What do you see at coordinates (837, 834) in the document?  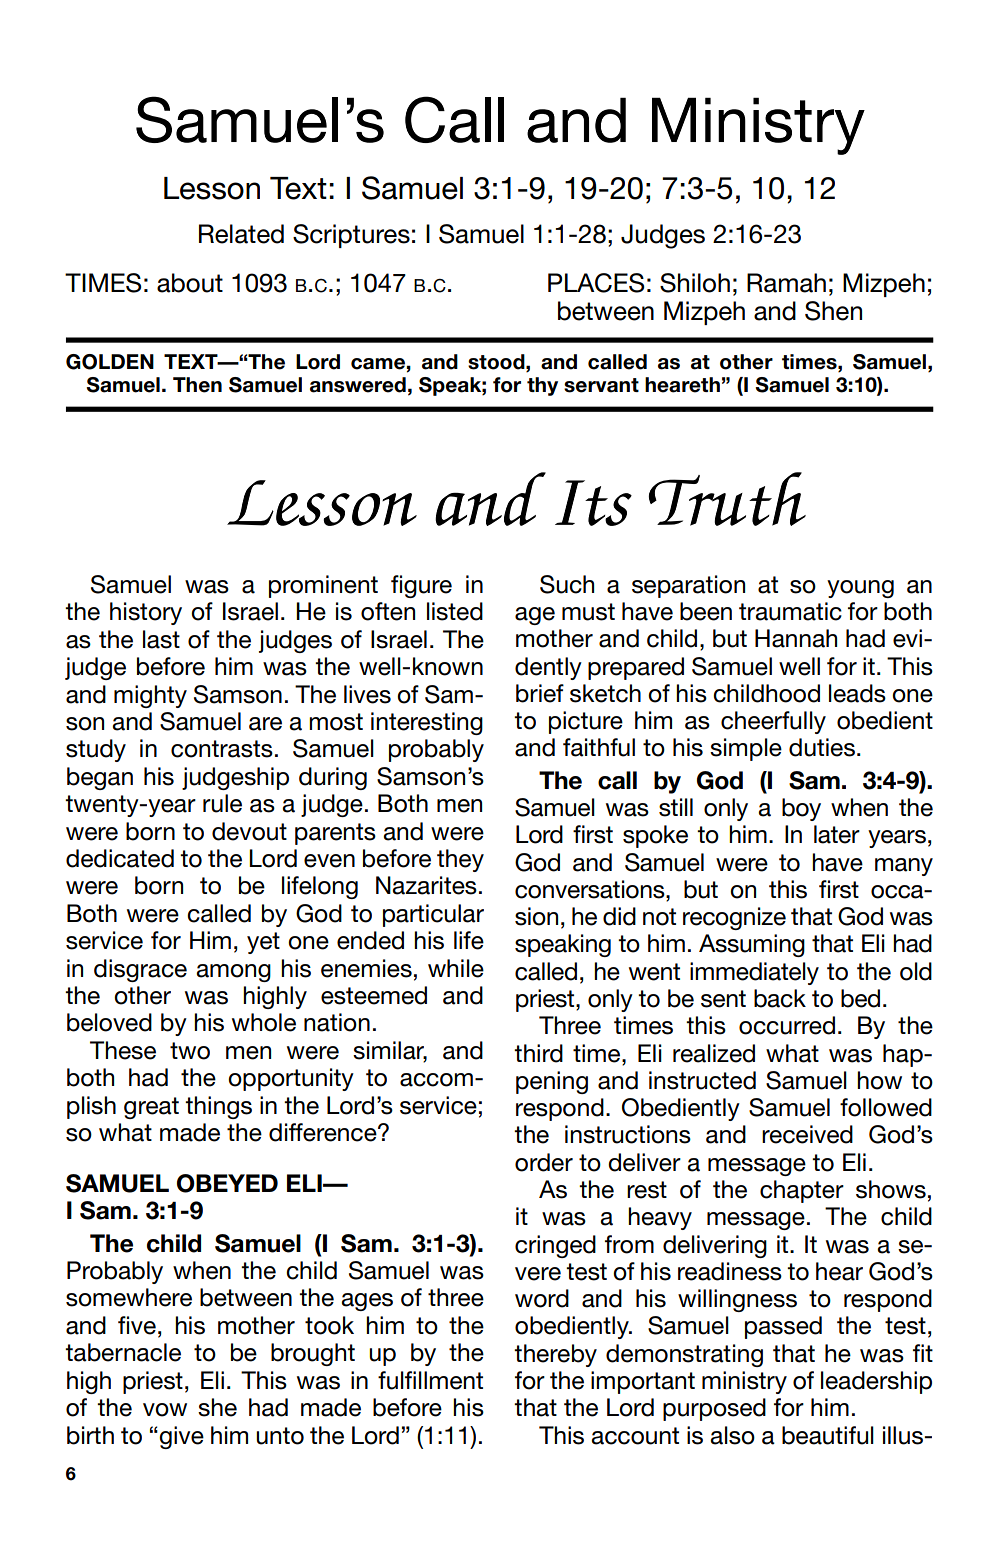 I see `later` at bounding box center [837, 834].
